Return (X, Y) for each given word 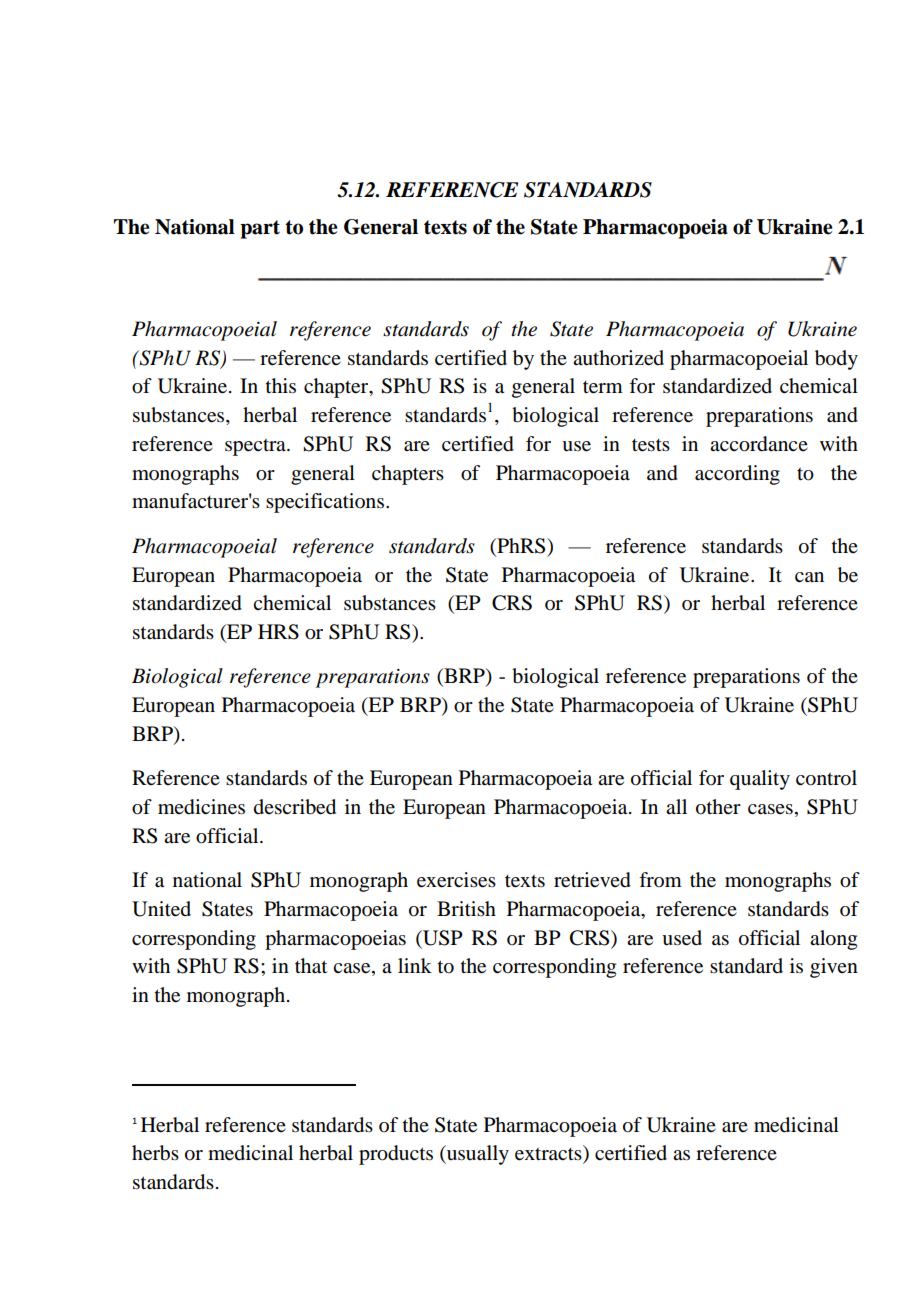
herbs (155, 1153)
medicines (201, 807)
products (396, 1155)
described (295, 807)
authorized (618, 358)
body (836, 360)
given (834, 968)
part (260, 229)
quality (760, 780)
